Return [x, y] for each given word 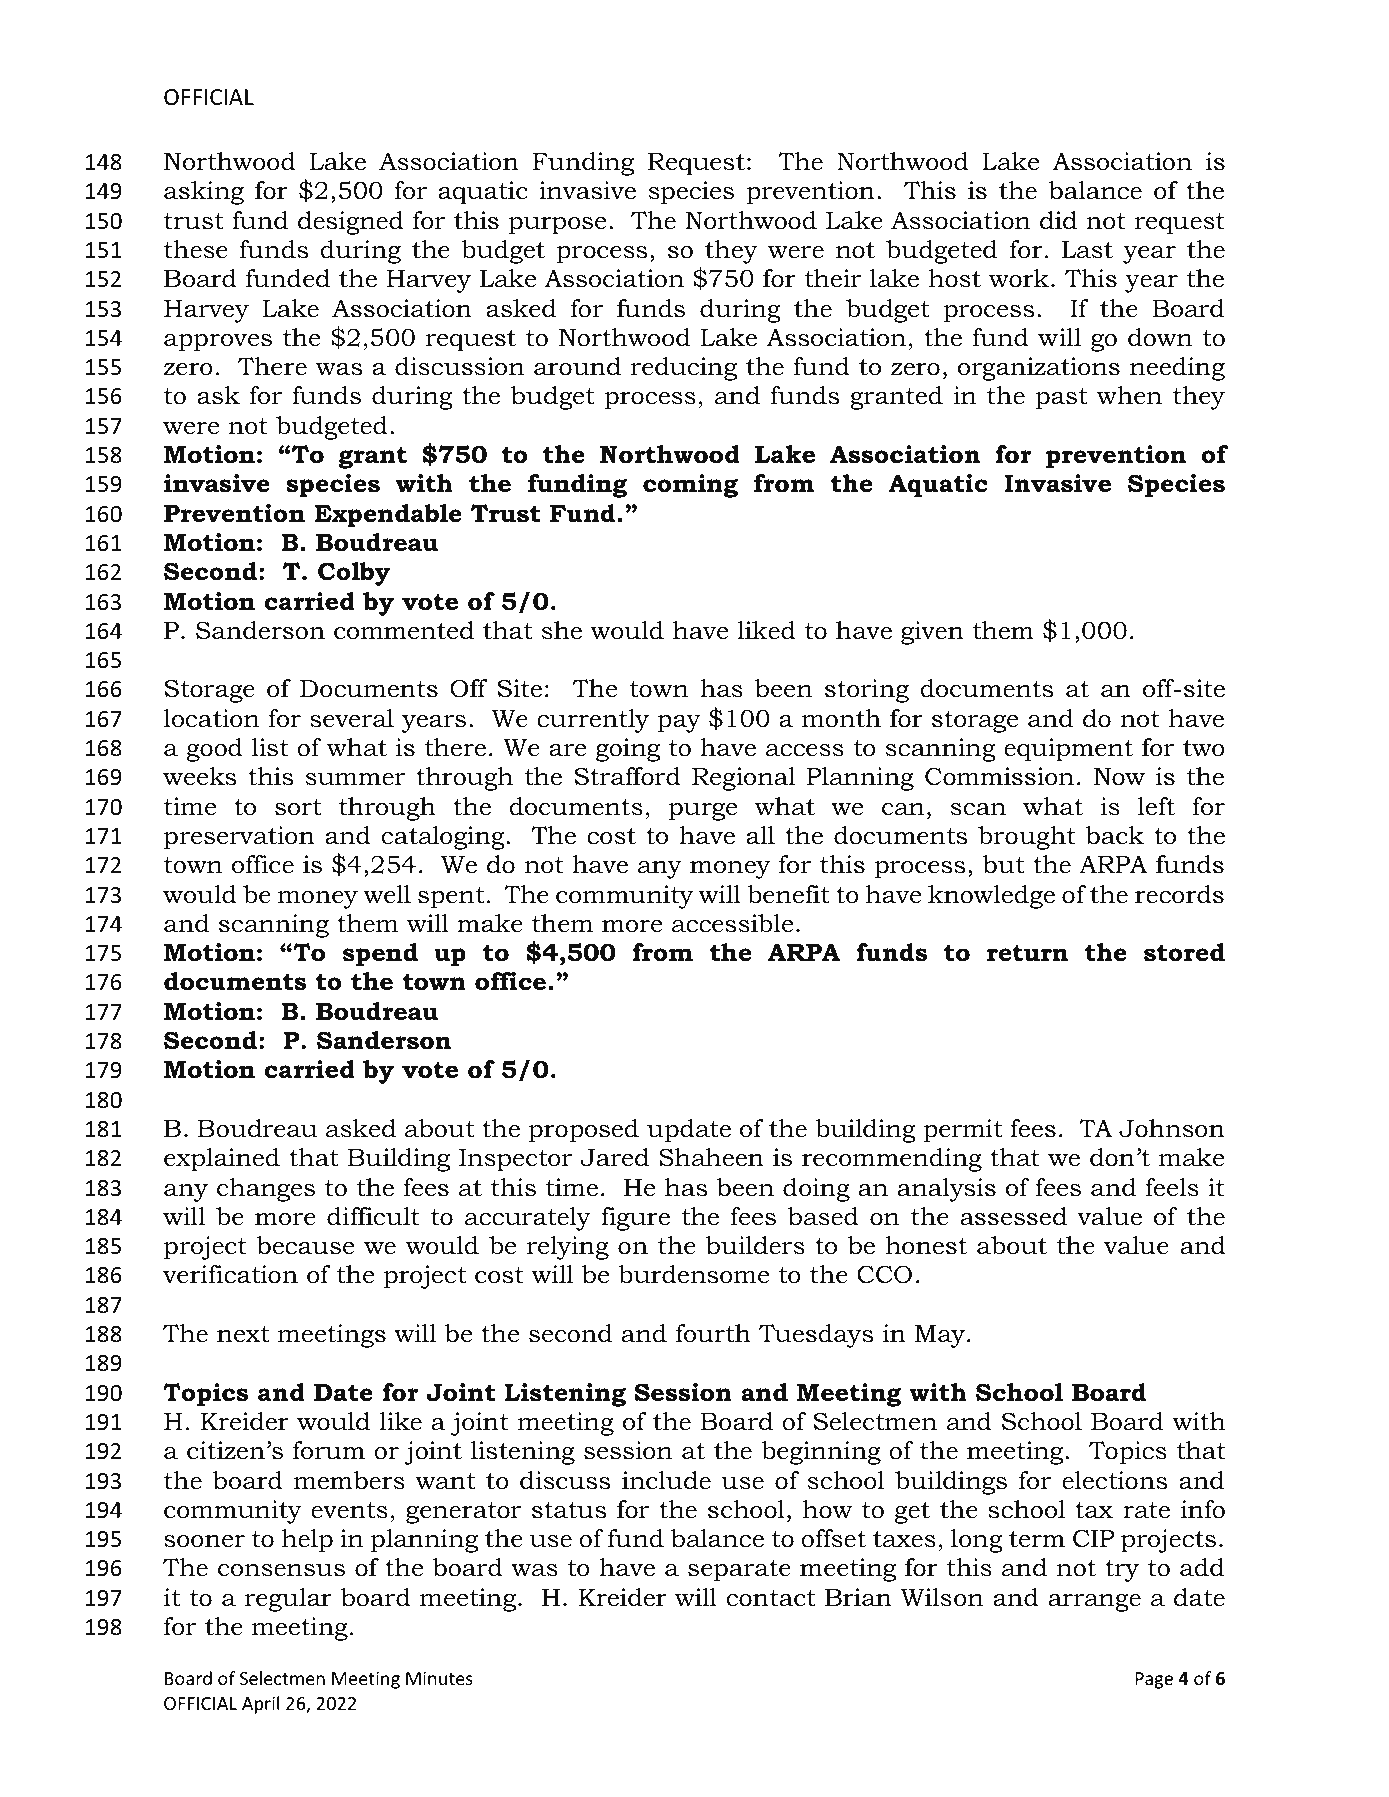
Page [1154, 1680]
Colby [354, 574]
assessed [1013, 1216]
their [833, 278]
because [305, 1245]
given [932, 633]
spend [380, 955]
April [260, 1705]
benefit [788, 894]
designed [351, 223]
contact [771, 1598]
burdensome [693, 1274]
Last [1087, 250]
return [1027, 953]
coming [690, 486]
